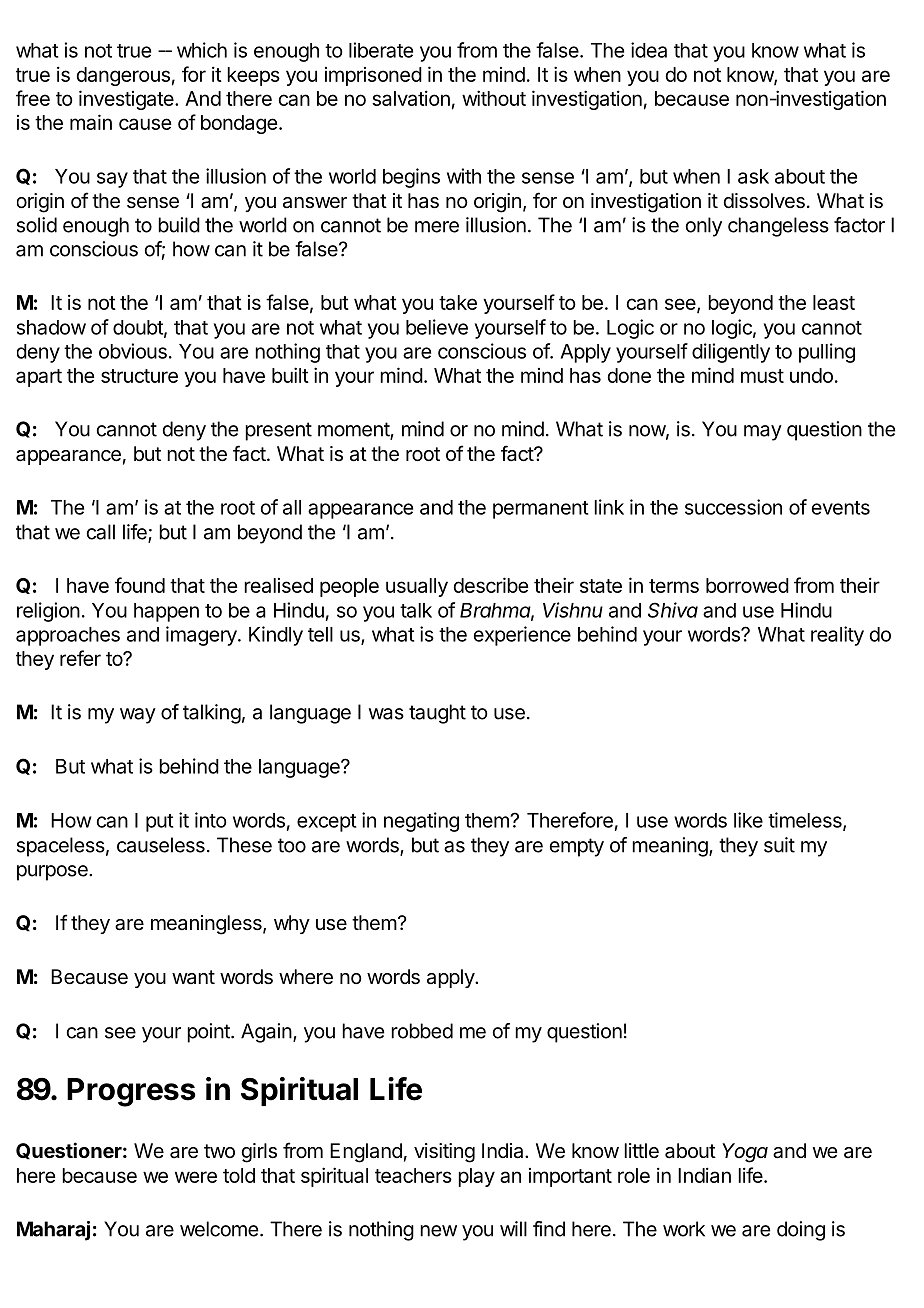 Image resolution: width=924 pixels, height=1308 pixels. What do you see at coordinates (411, 98) in the image?
I see `salvation` at bounding box center [411, 98].
